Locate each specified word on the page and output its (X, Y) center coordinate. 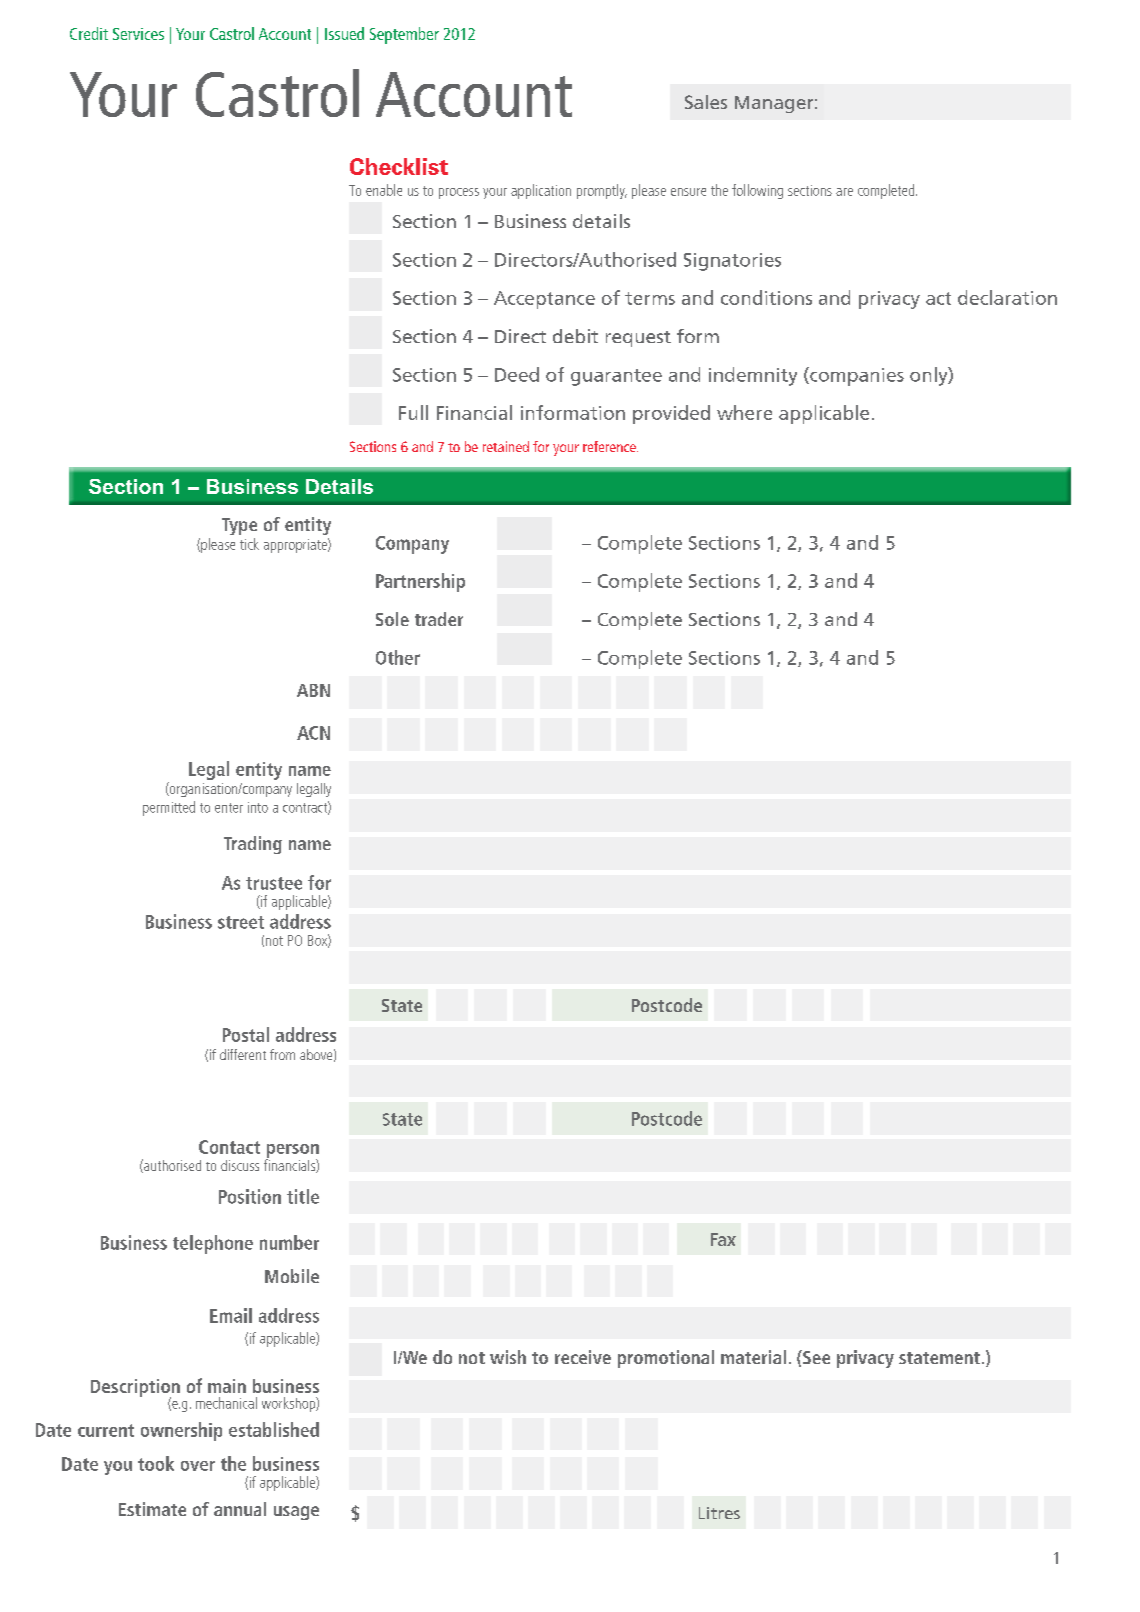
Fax (723, 1239)
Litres (719, 1513)
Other (398, 657)
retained (506, 446)
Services (138, 34)
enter (229, 808)
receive (583, 1357)
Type (239, 526)
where (744, 412)
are (844, 192)
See (815, 1357)
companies (856, 376)
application (541, 191)
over (198, 1466)
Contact (229, 1147)
